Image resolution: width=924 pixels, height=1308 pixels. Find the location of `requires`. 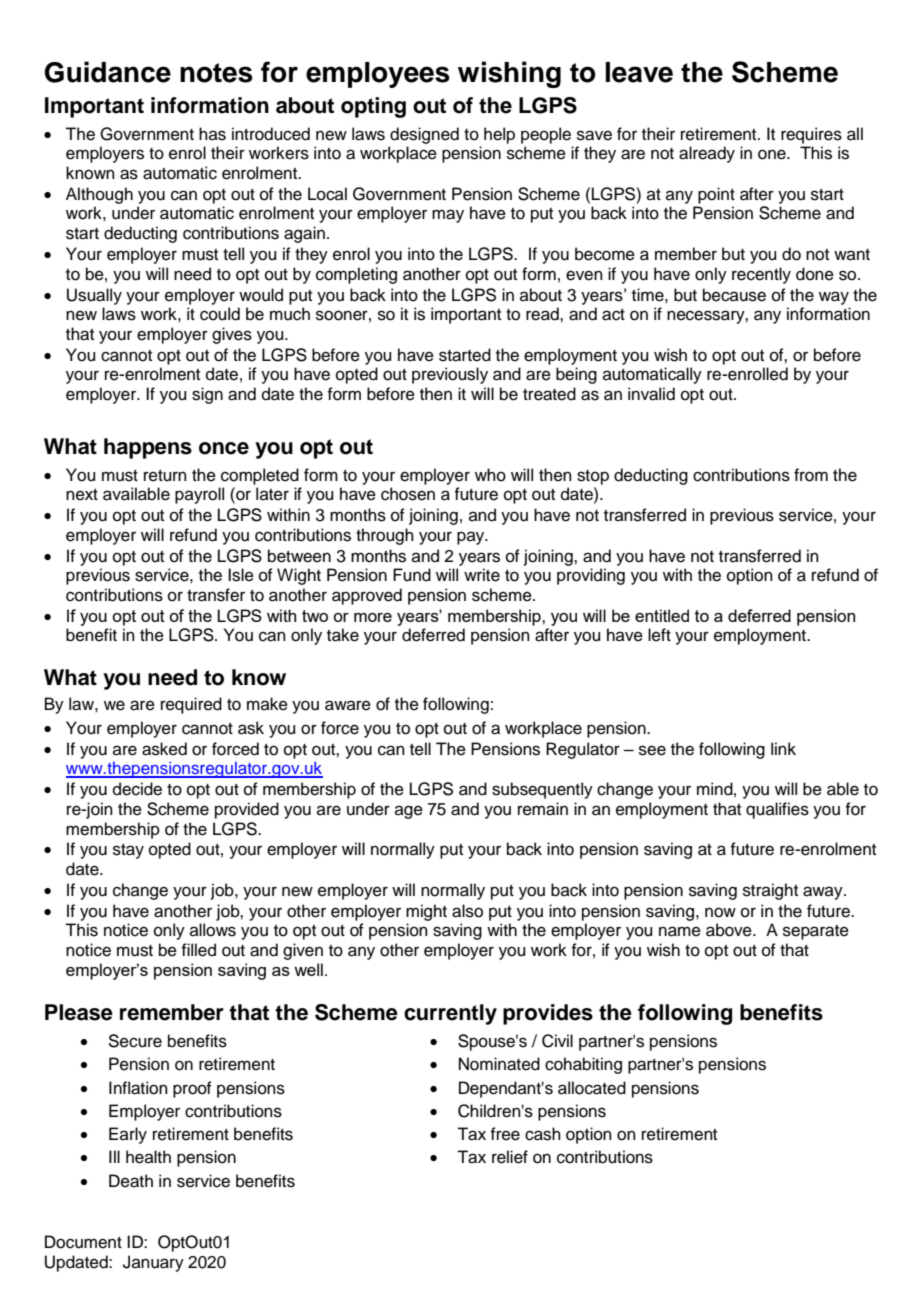

requires is located at coordinates (811, 135).
